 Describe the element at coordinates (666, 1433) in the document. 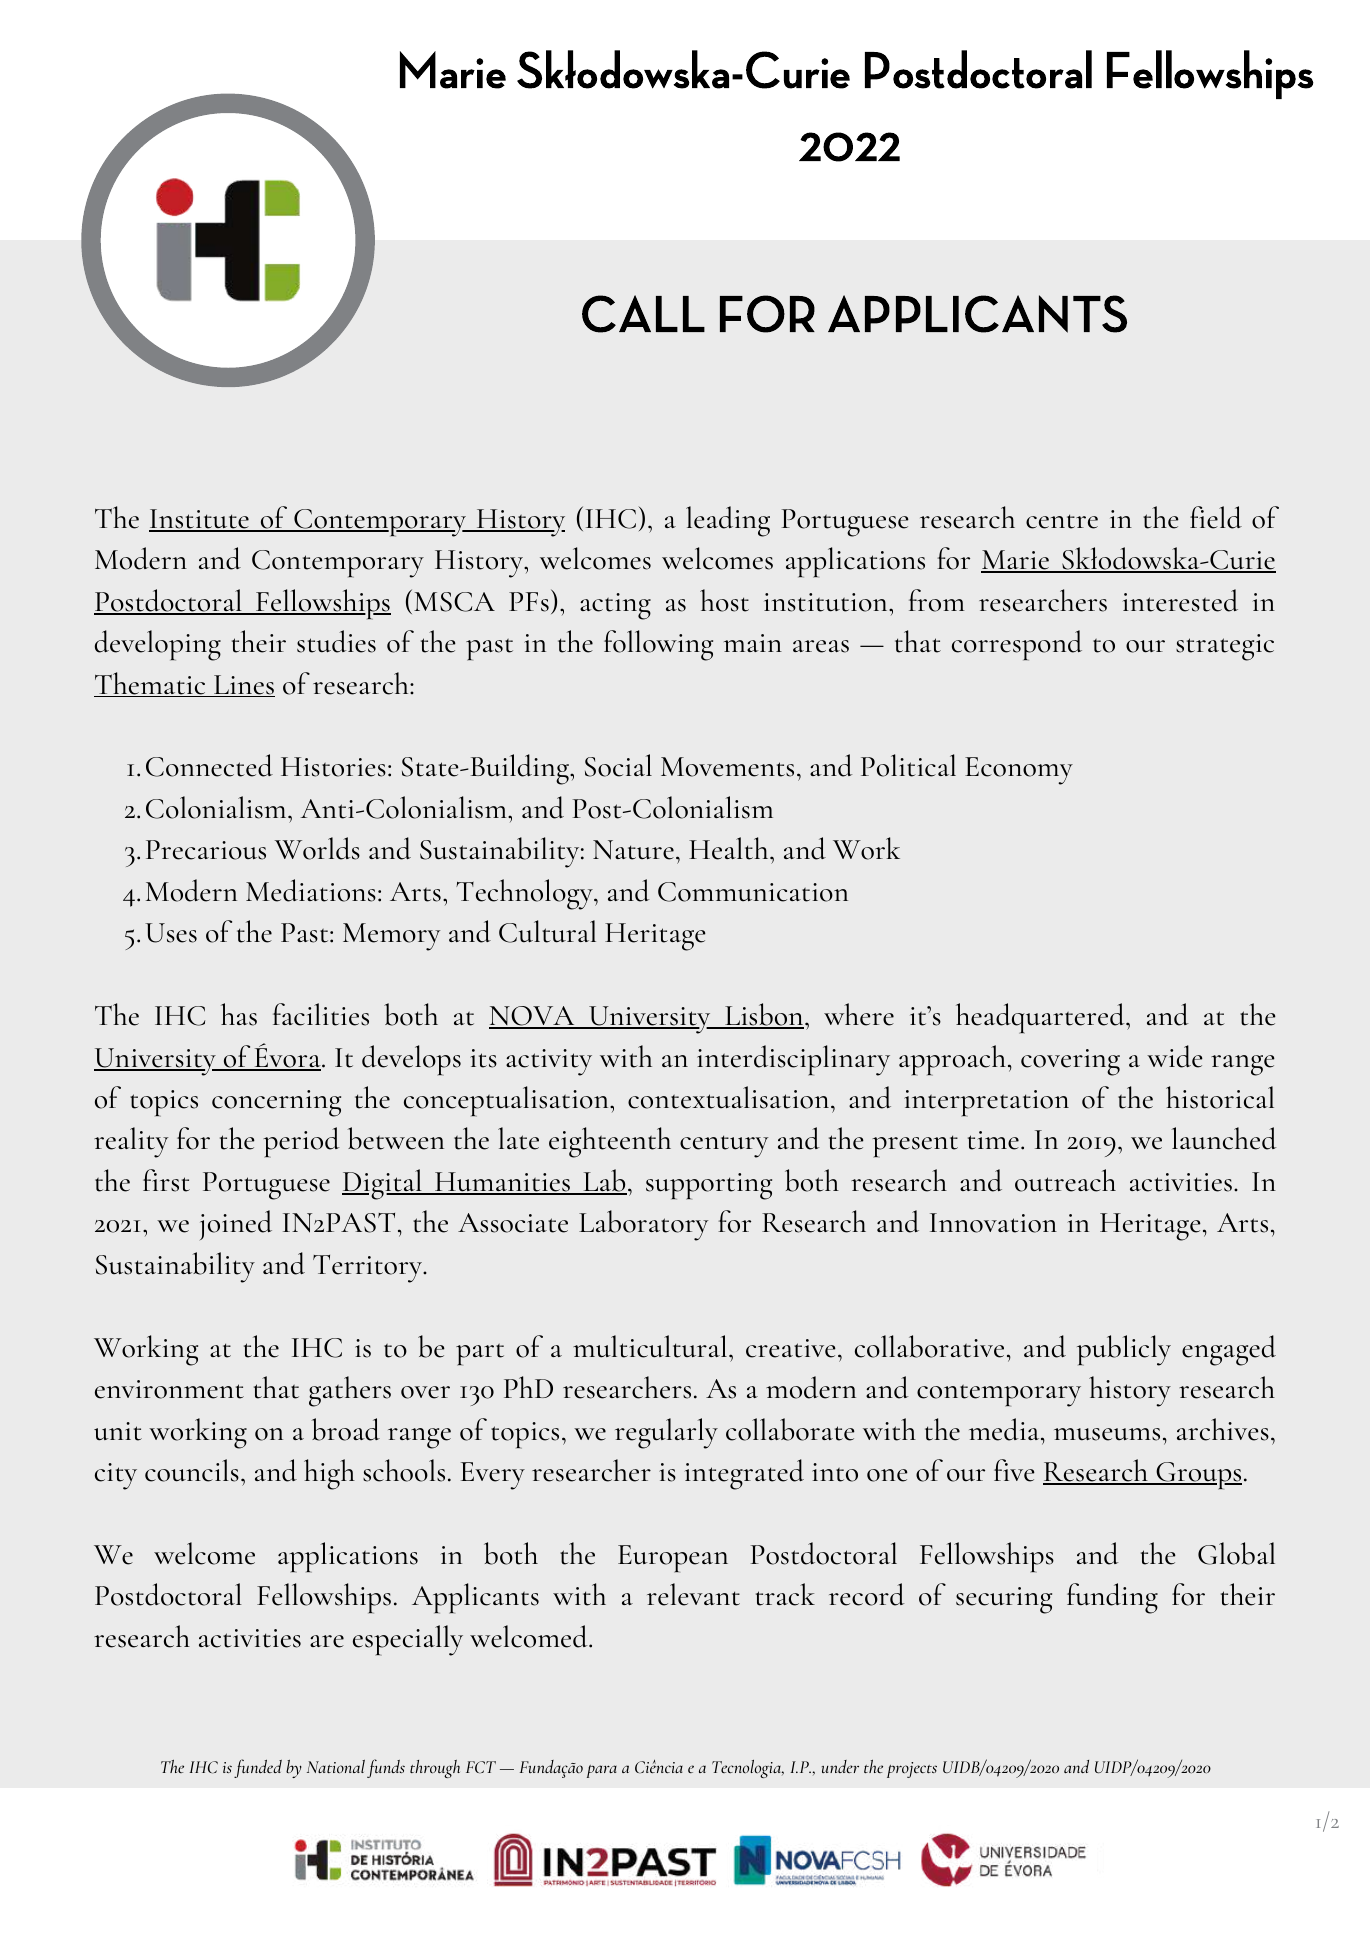

I see `regularly` at that location.
